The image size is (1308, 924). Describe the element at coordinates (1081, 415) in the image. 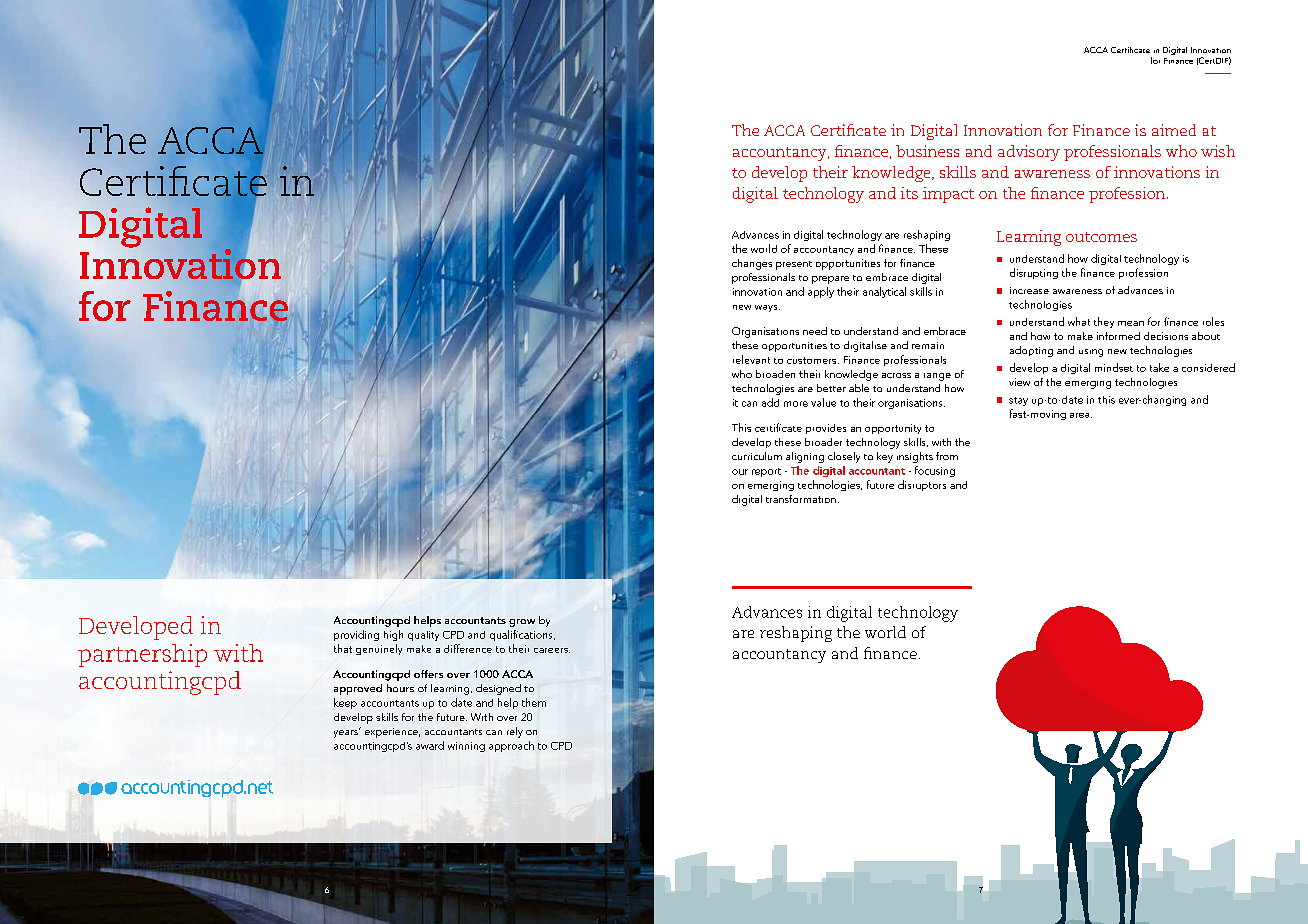

I see `area` at that location.
